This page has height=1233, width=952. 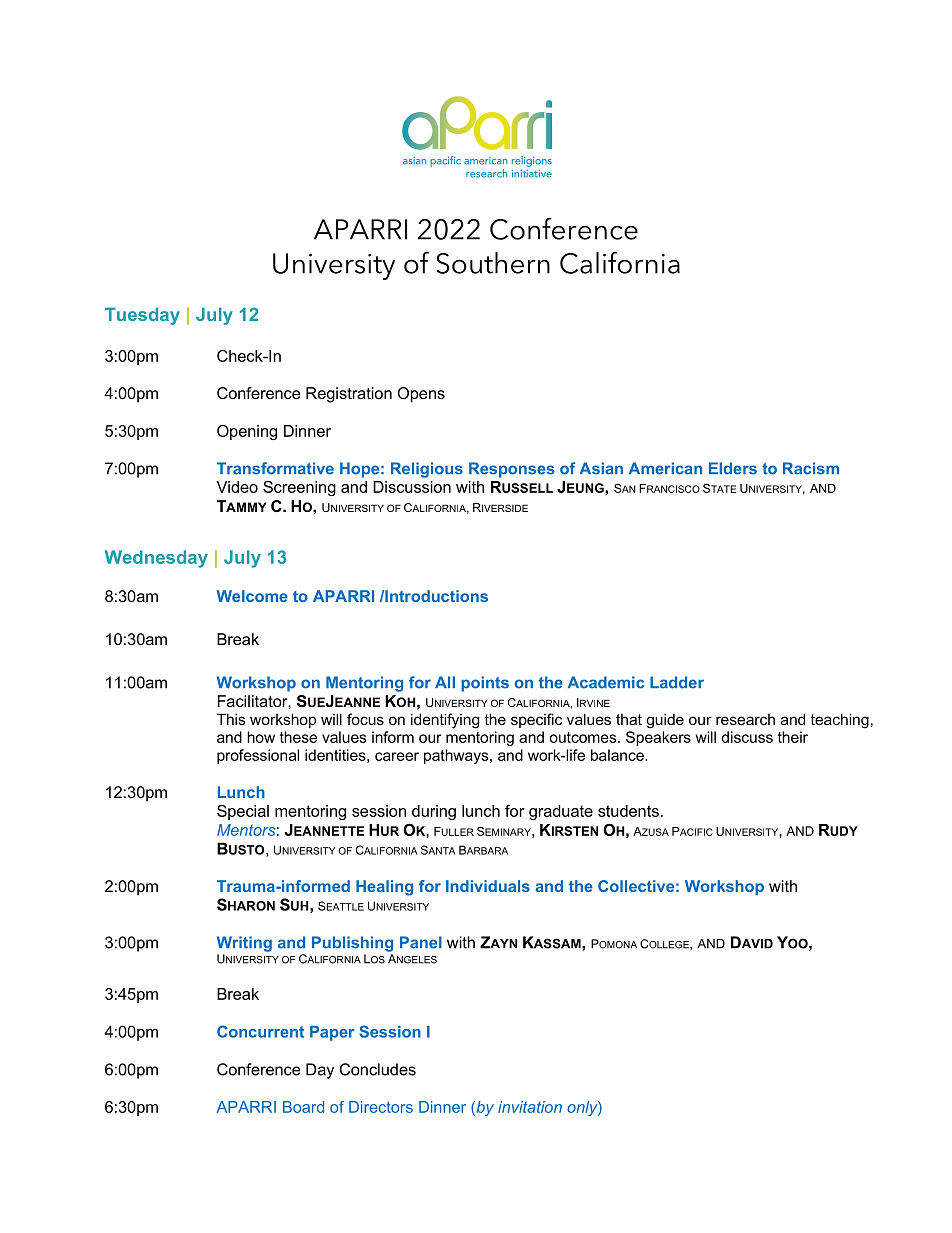 What do you see at coordinates (811, 468) in the page?
I see `Racism` at bounding box center [811, 468].
